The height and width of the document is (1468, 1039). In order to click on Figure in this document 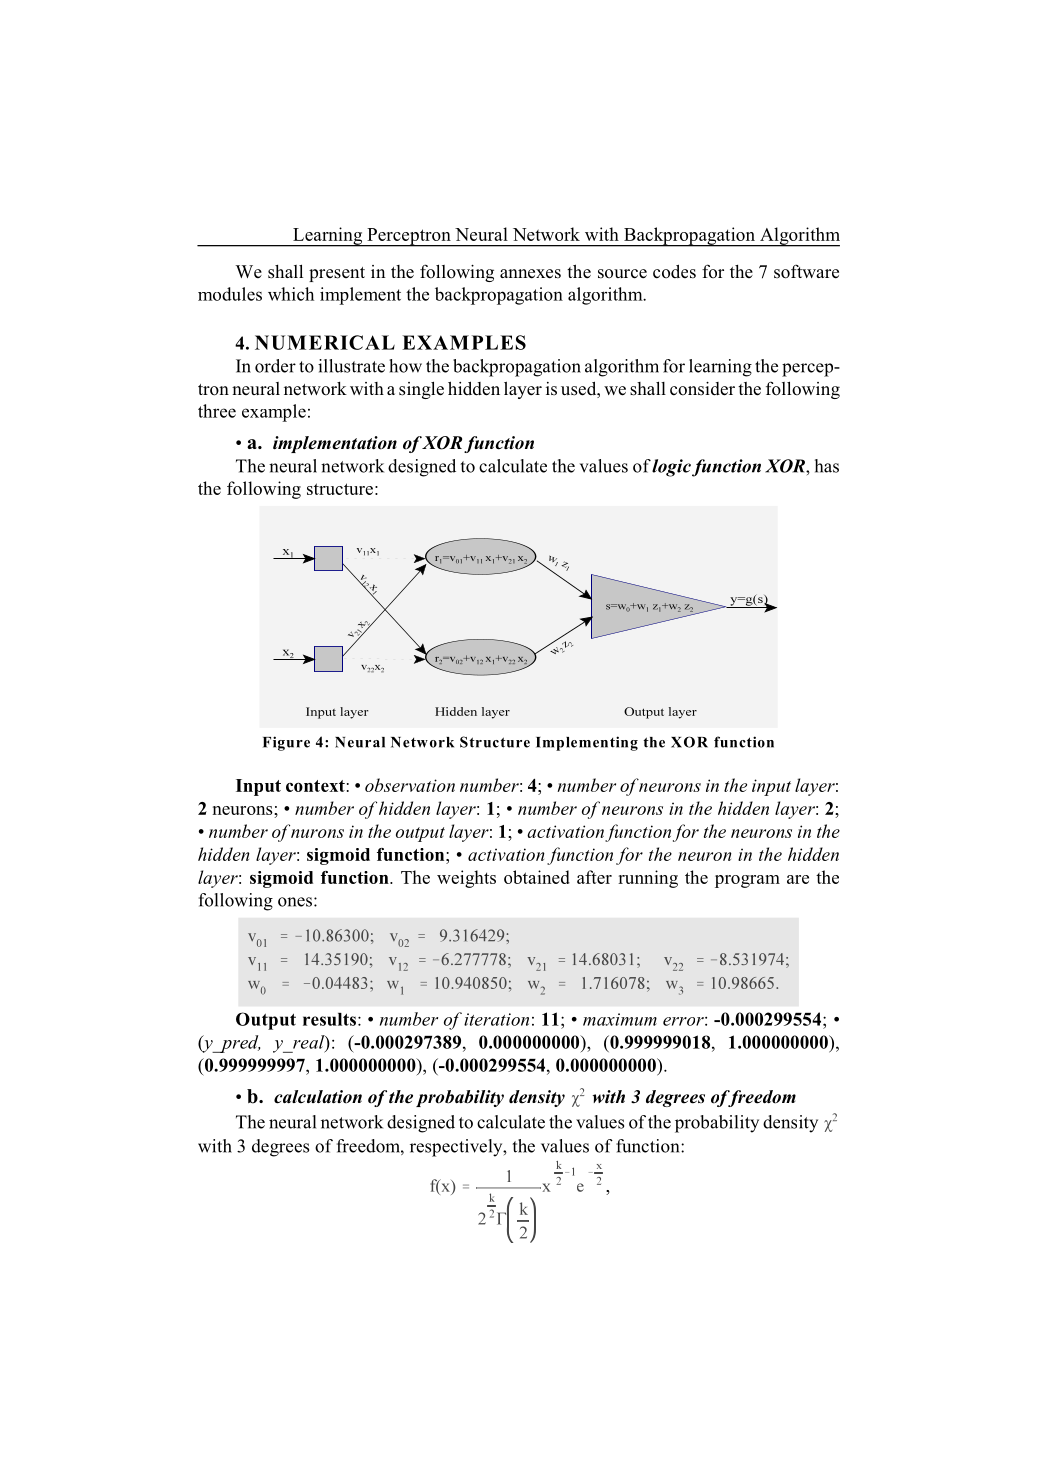, I will do `click(286, 743)`.
